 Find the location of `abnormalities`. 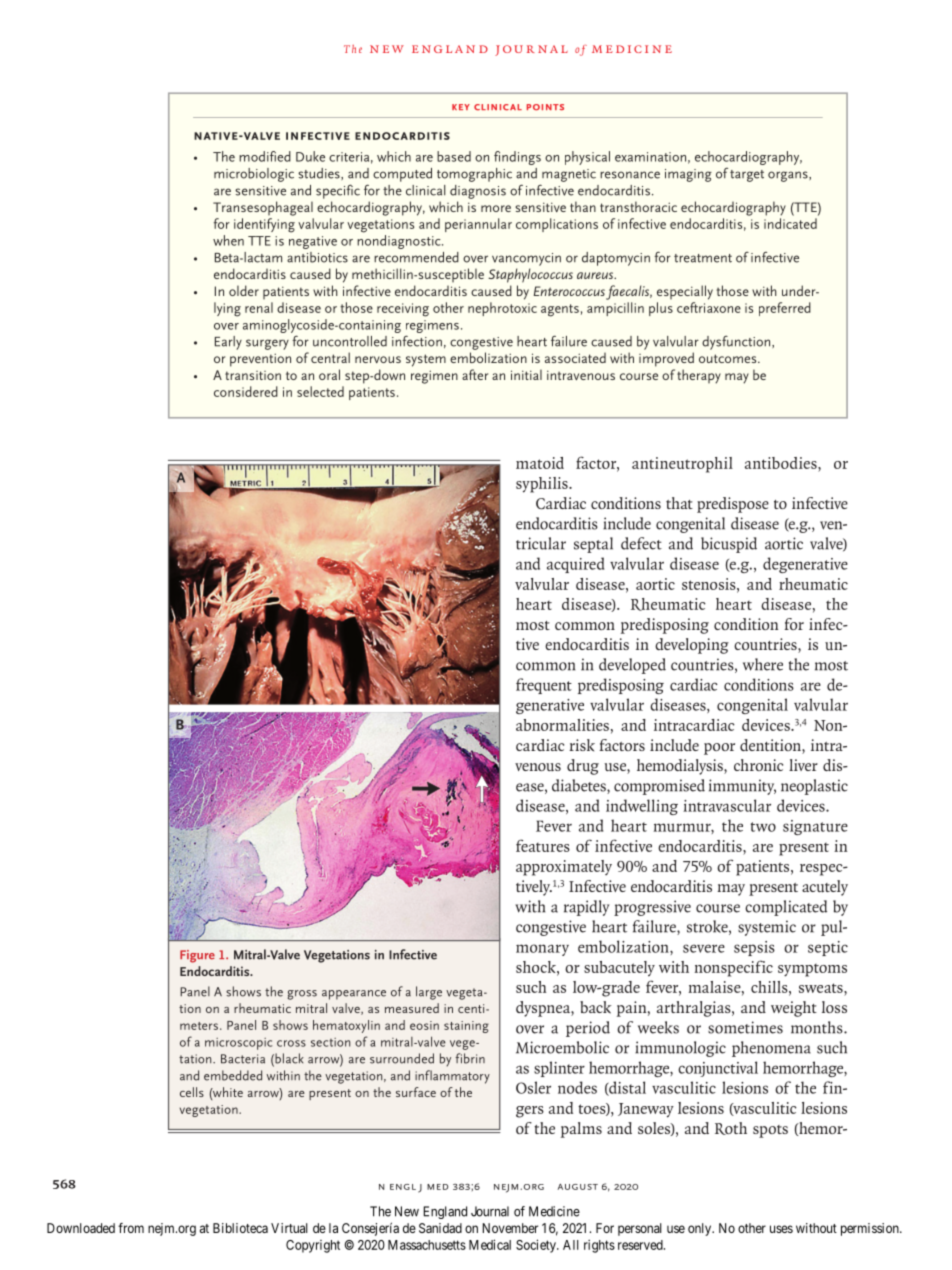

abnormalities is located at coordinates (562, 725).
